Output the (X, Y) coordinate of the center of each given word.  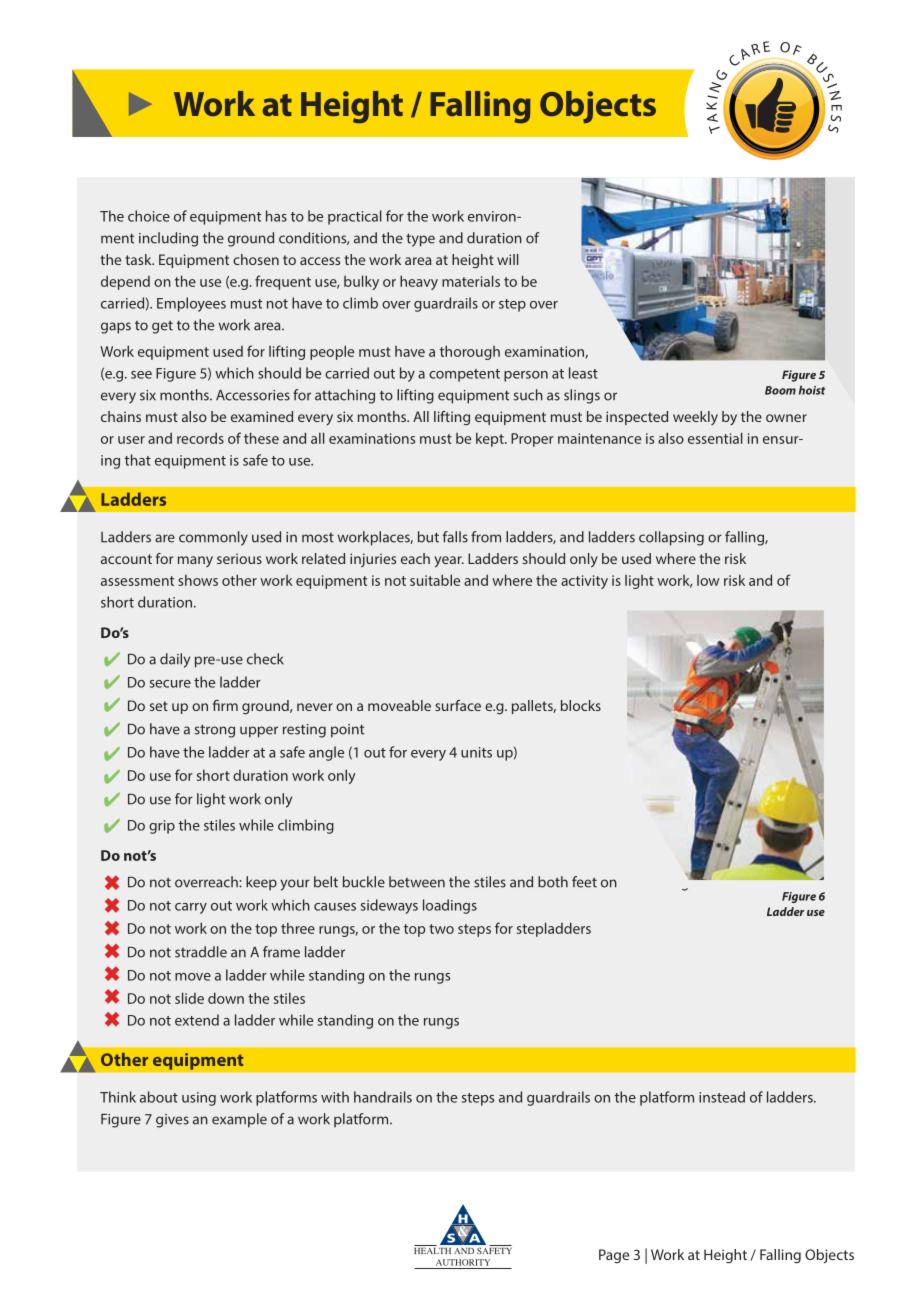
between (417, 882)
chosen (256, 259)
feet (584, 882)
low (708, 580)
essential (715, 438)
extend (197, 1020)
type (420, 240)
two (441, 929)
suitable (435, 580)
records (200, 438)
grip (162, 827)
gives (172, 1121)
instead (722, 1097)
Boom (780, 390)
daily (175, 660)
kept (491, 439)
